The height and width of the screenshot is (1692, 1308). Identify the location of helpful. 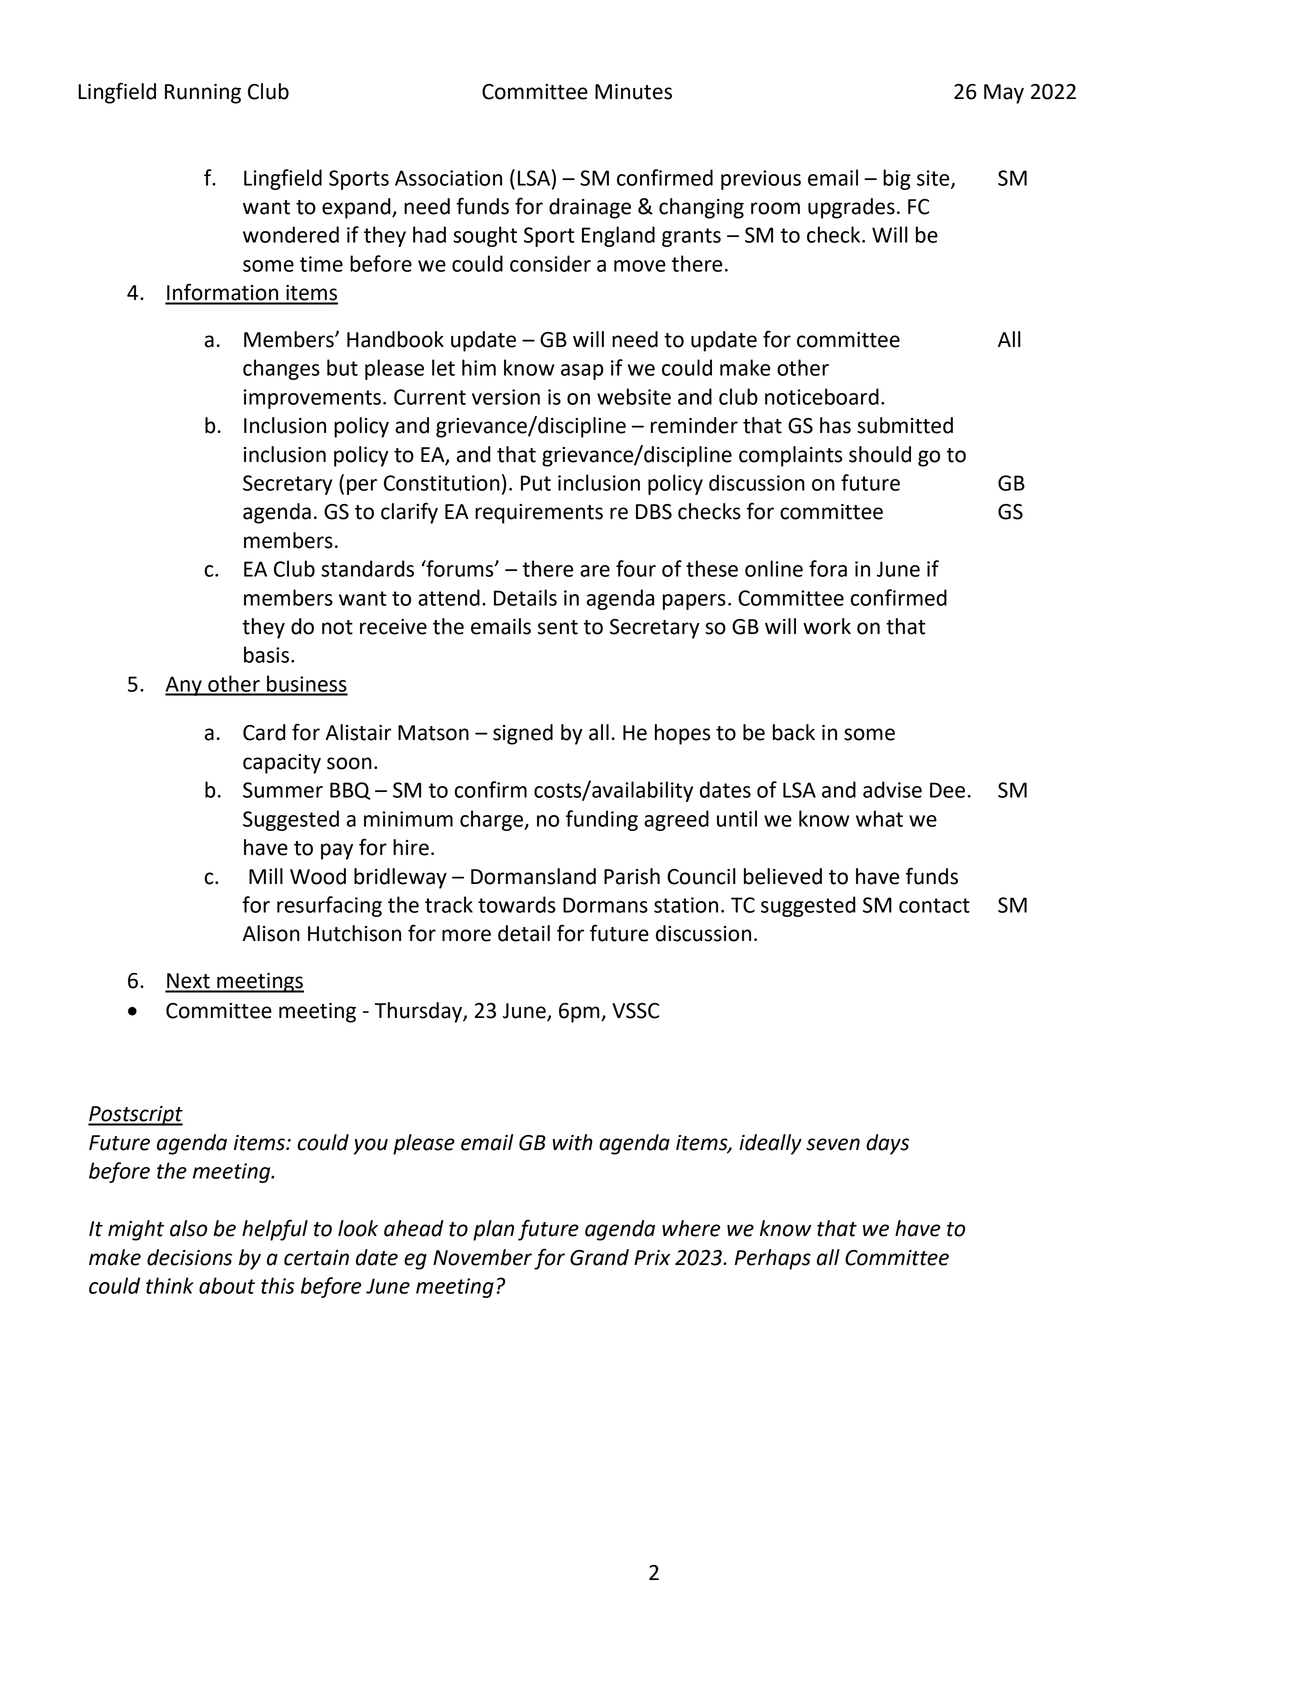
(275, 1230).
